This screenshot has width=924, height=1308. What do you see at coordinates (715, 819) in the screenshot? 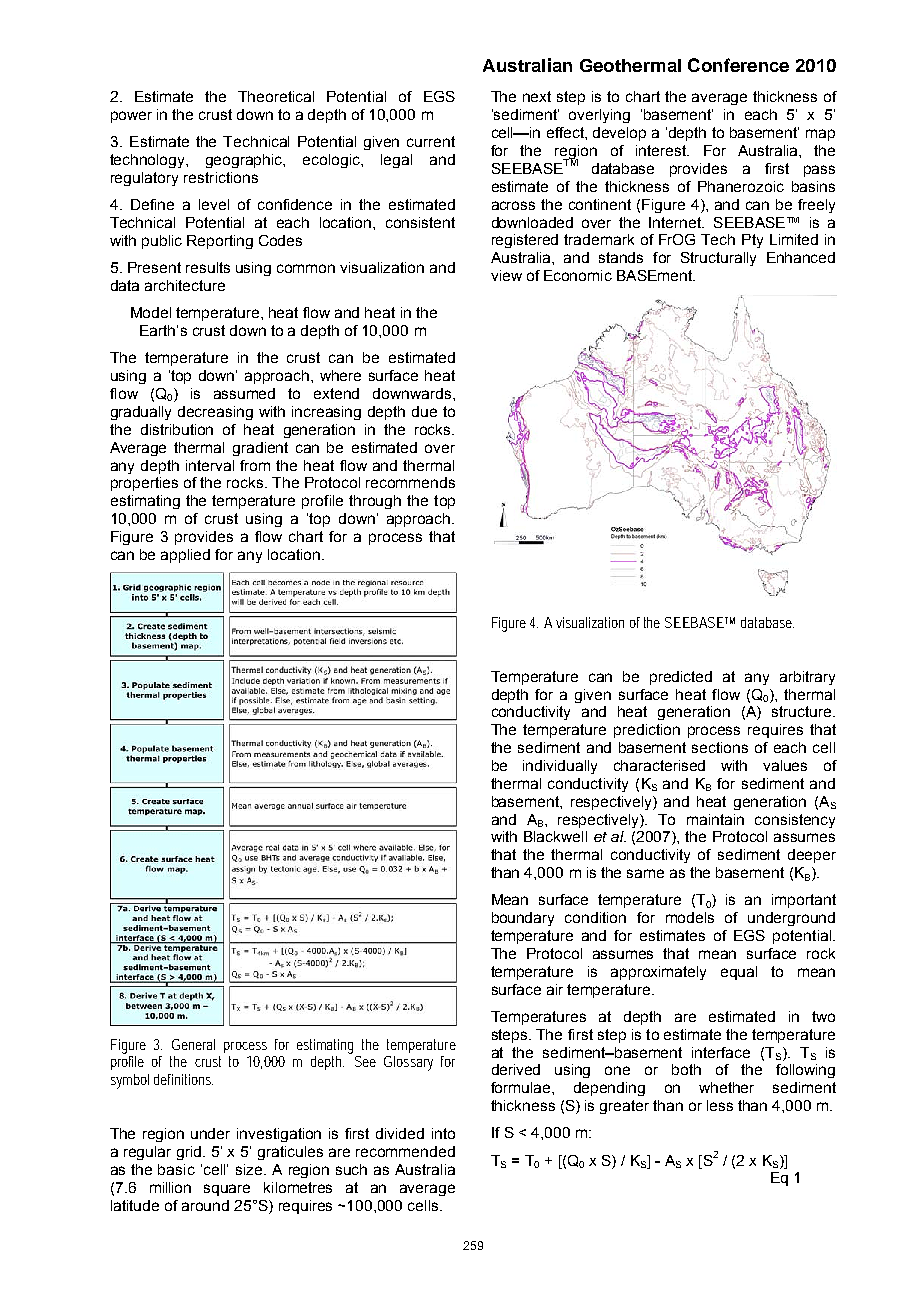
I see `maintain` at bounding box center [715, 819].
